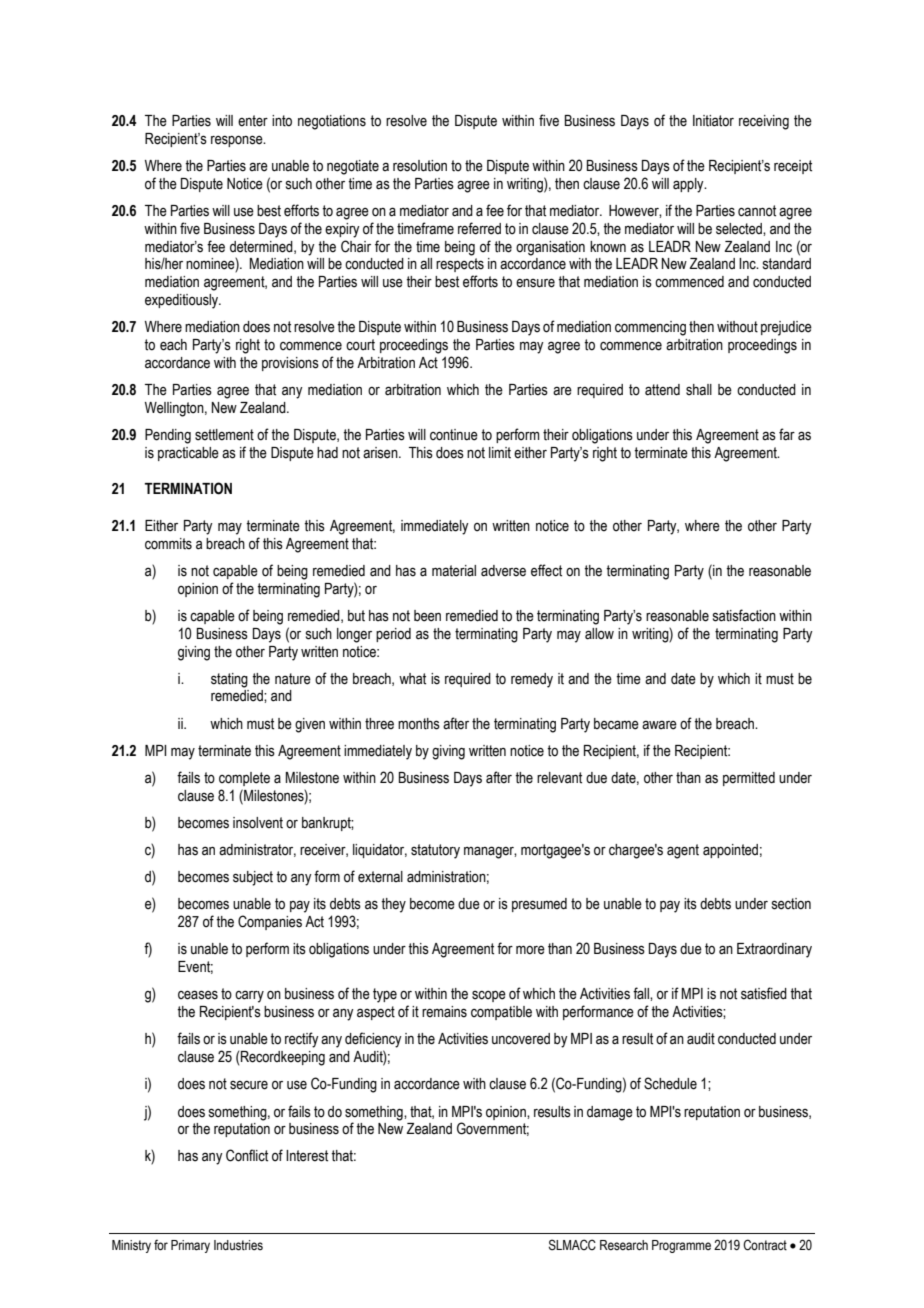  I want to click on far, so click(787, 434).
